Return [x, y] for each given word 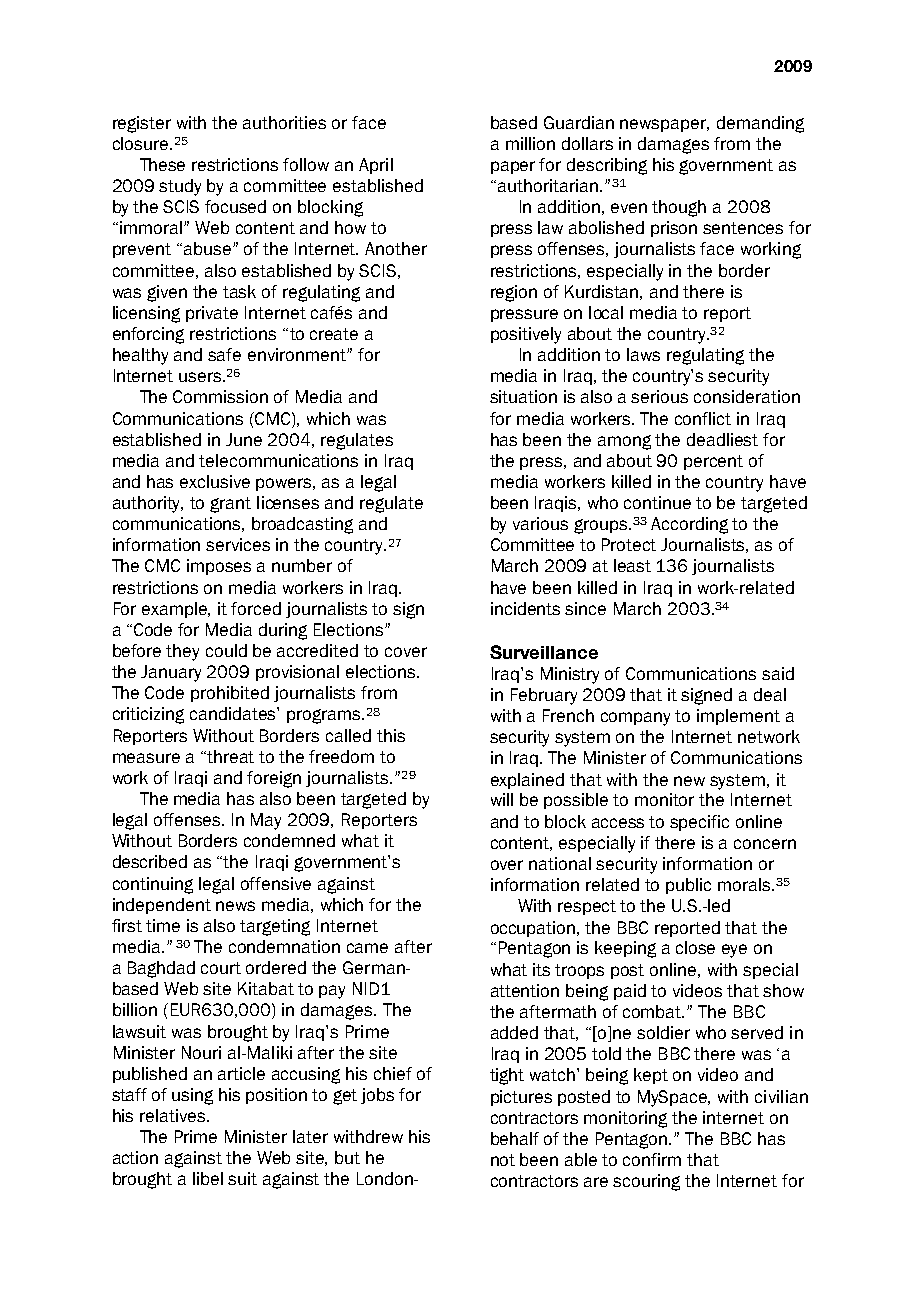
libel [208, 1178]
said [778, 673]
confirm [652, 1159]
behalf [515, 1138]
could [226, 650]
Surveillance [544, 652]
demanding [760, 124]
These [162, 164]
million [530, 143]
